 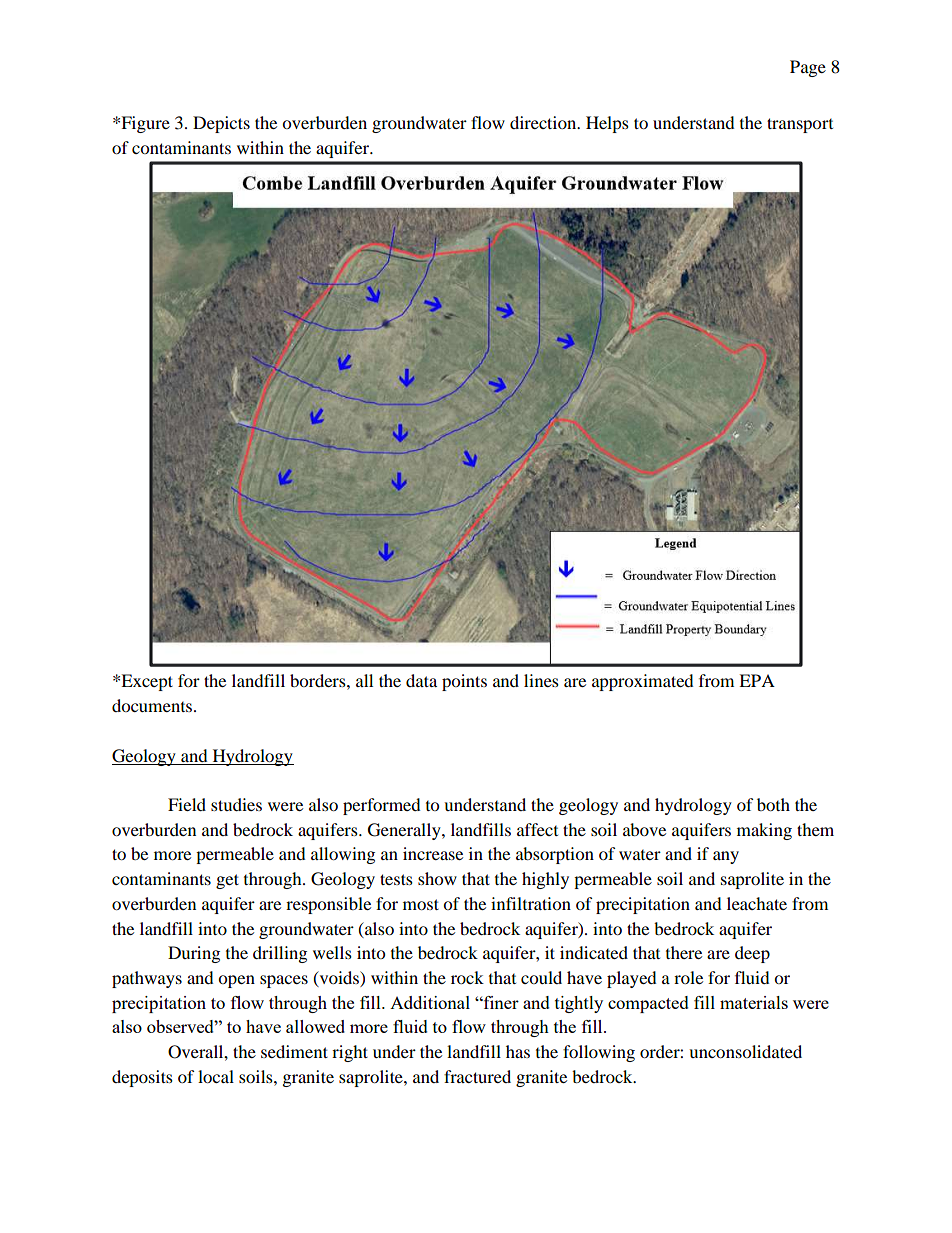 I want to click on data, so click(x=421, y=680).
